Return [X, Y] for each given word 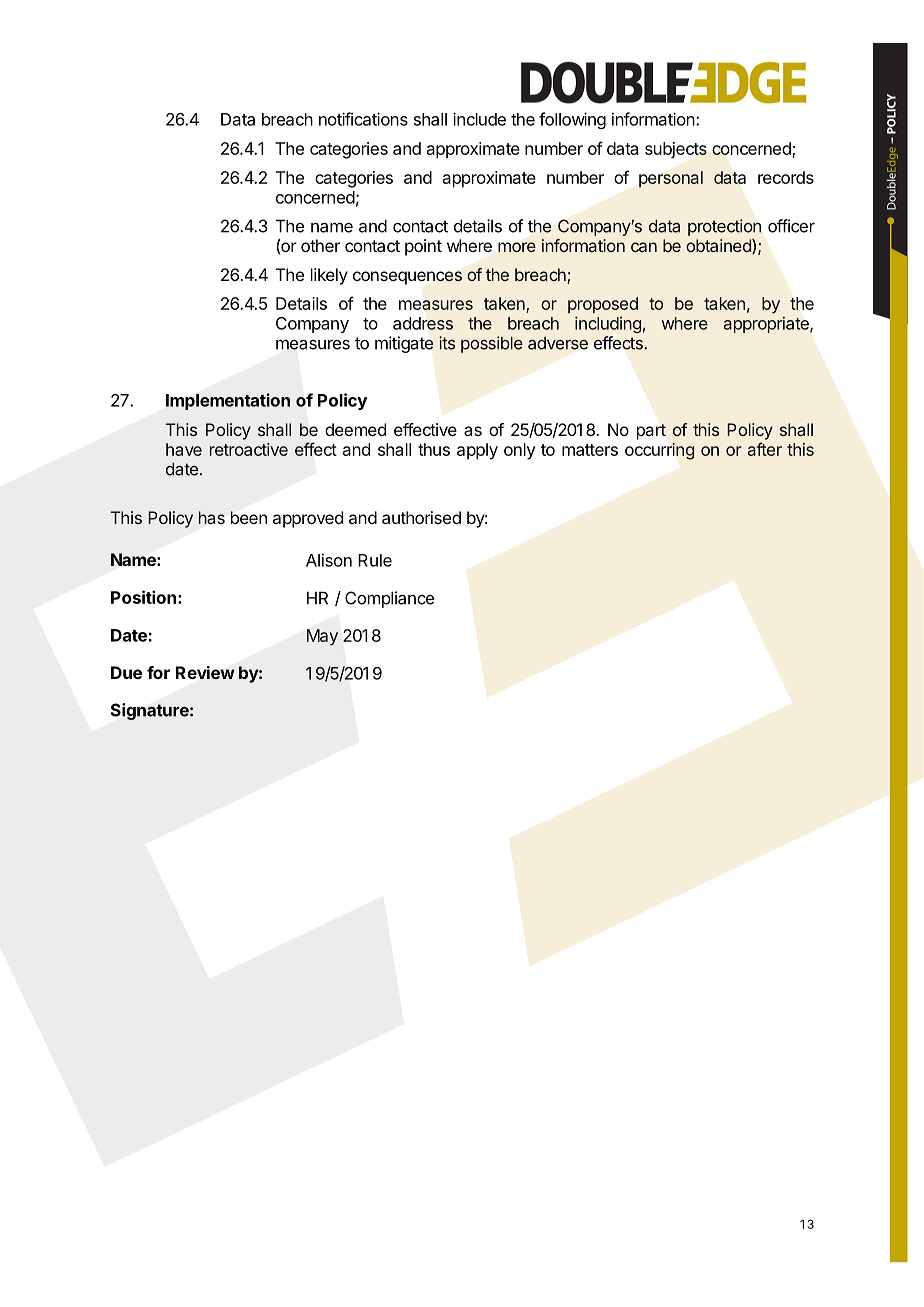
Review [205, 673]
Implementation [228, 401]
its [447, 343]
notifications [363, 119]
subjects [676, 150]
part [651, 432]
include [479, 119]
